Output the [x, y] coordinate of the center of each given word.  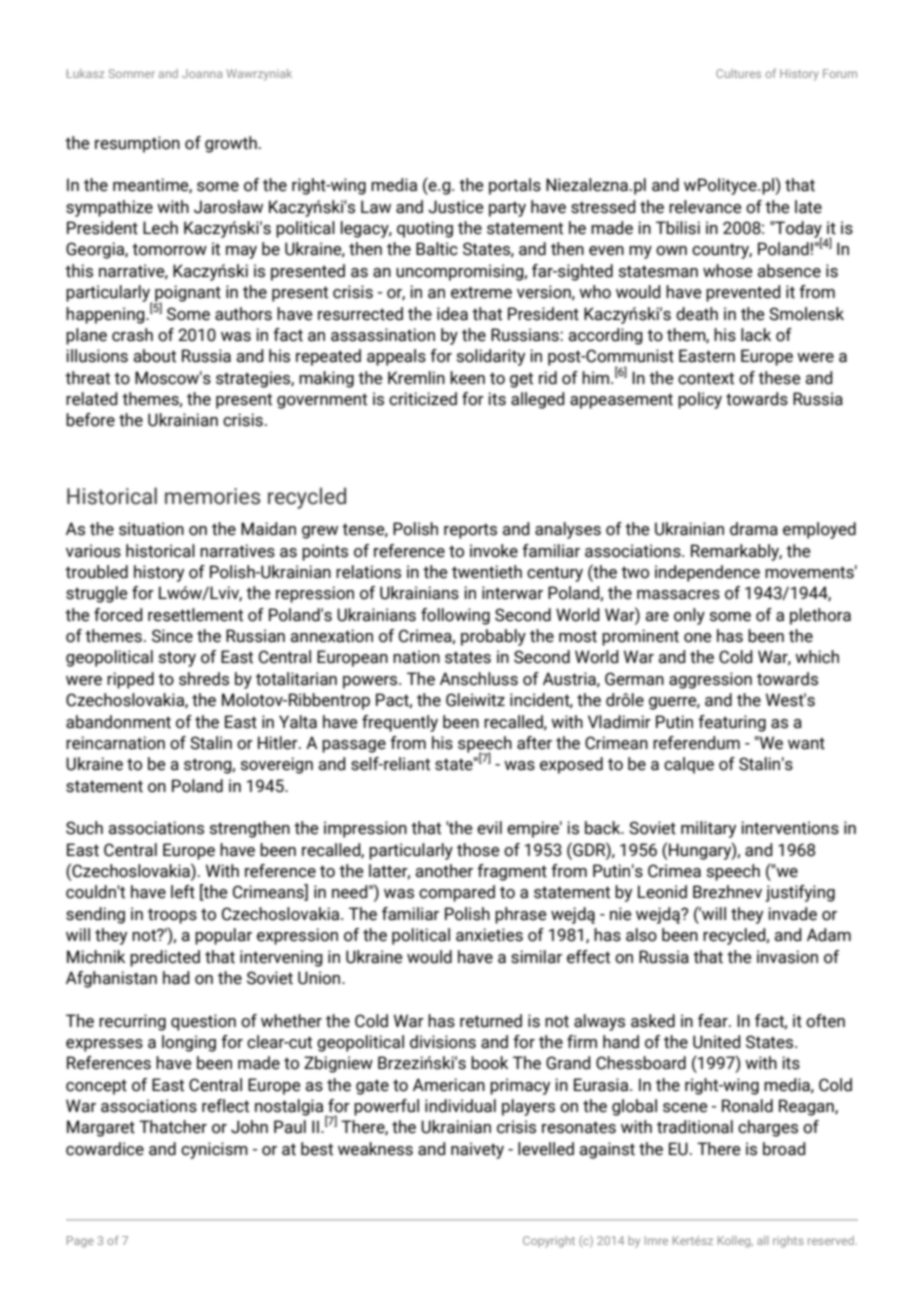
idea [452, 314]
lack [756, 335]
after [534, 743]
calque [689, 765]
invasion [787, 957]
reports [470, 531]
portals [515, 186]
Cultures [738, 73]
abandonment [118, 722]
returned [491, 1021]
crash [132, 335]
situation [151, 529]
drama [754, 529]
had [176, 978]
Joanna [202, 73]
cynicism [214, 1150]
